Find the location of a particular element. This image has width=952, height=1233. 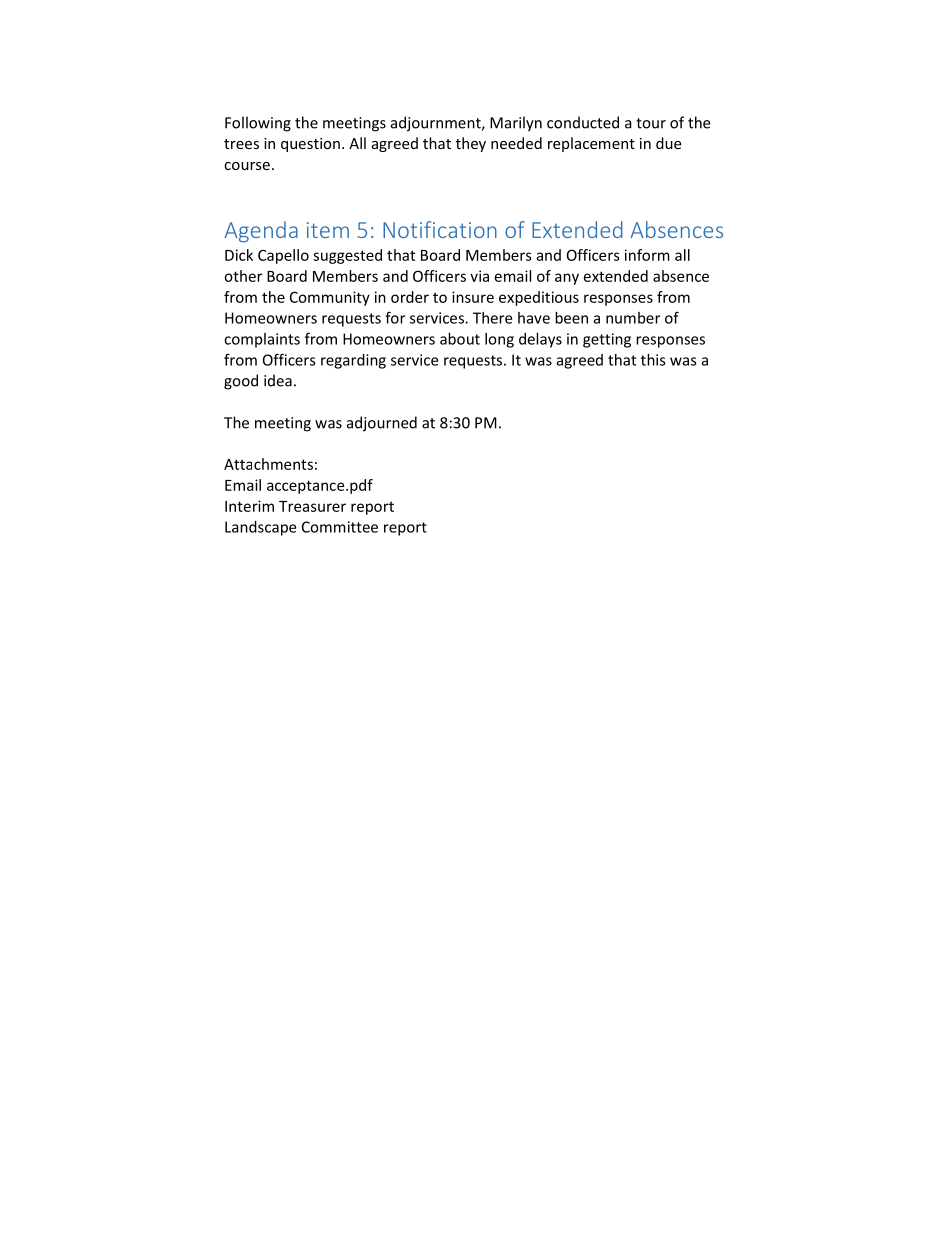

idea is located at coordinates (278, 380).
